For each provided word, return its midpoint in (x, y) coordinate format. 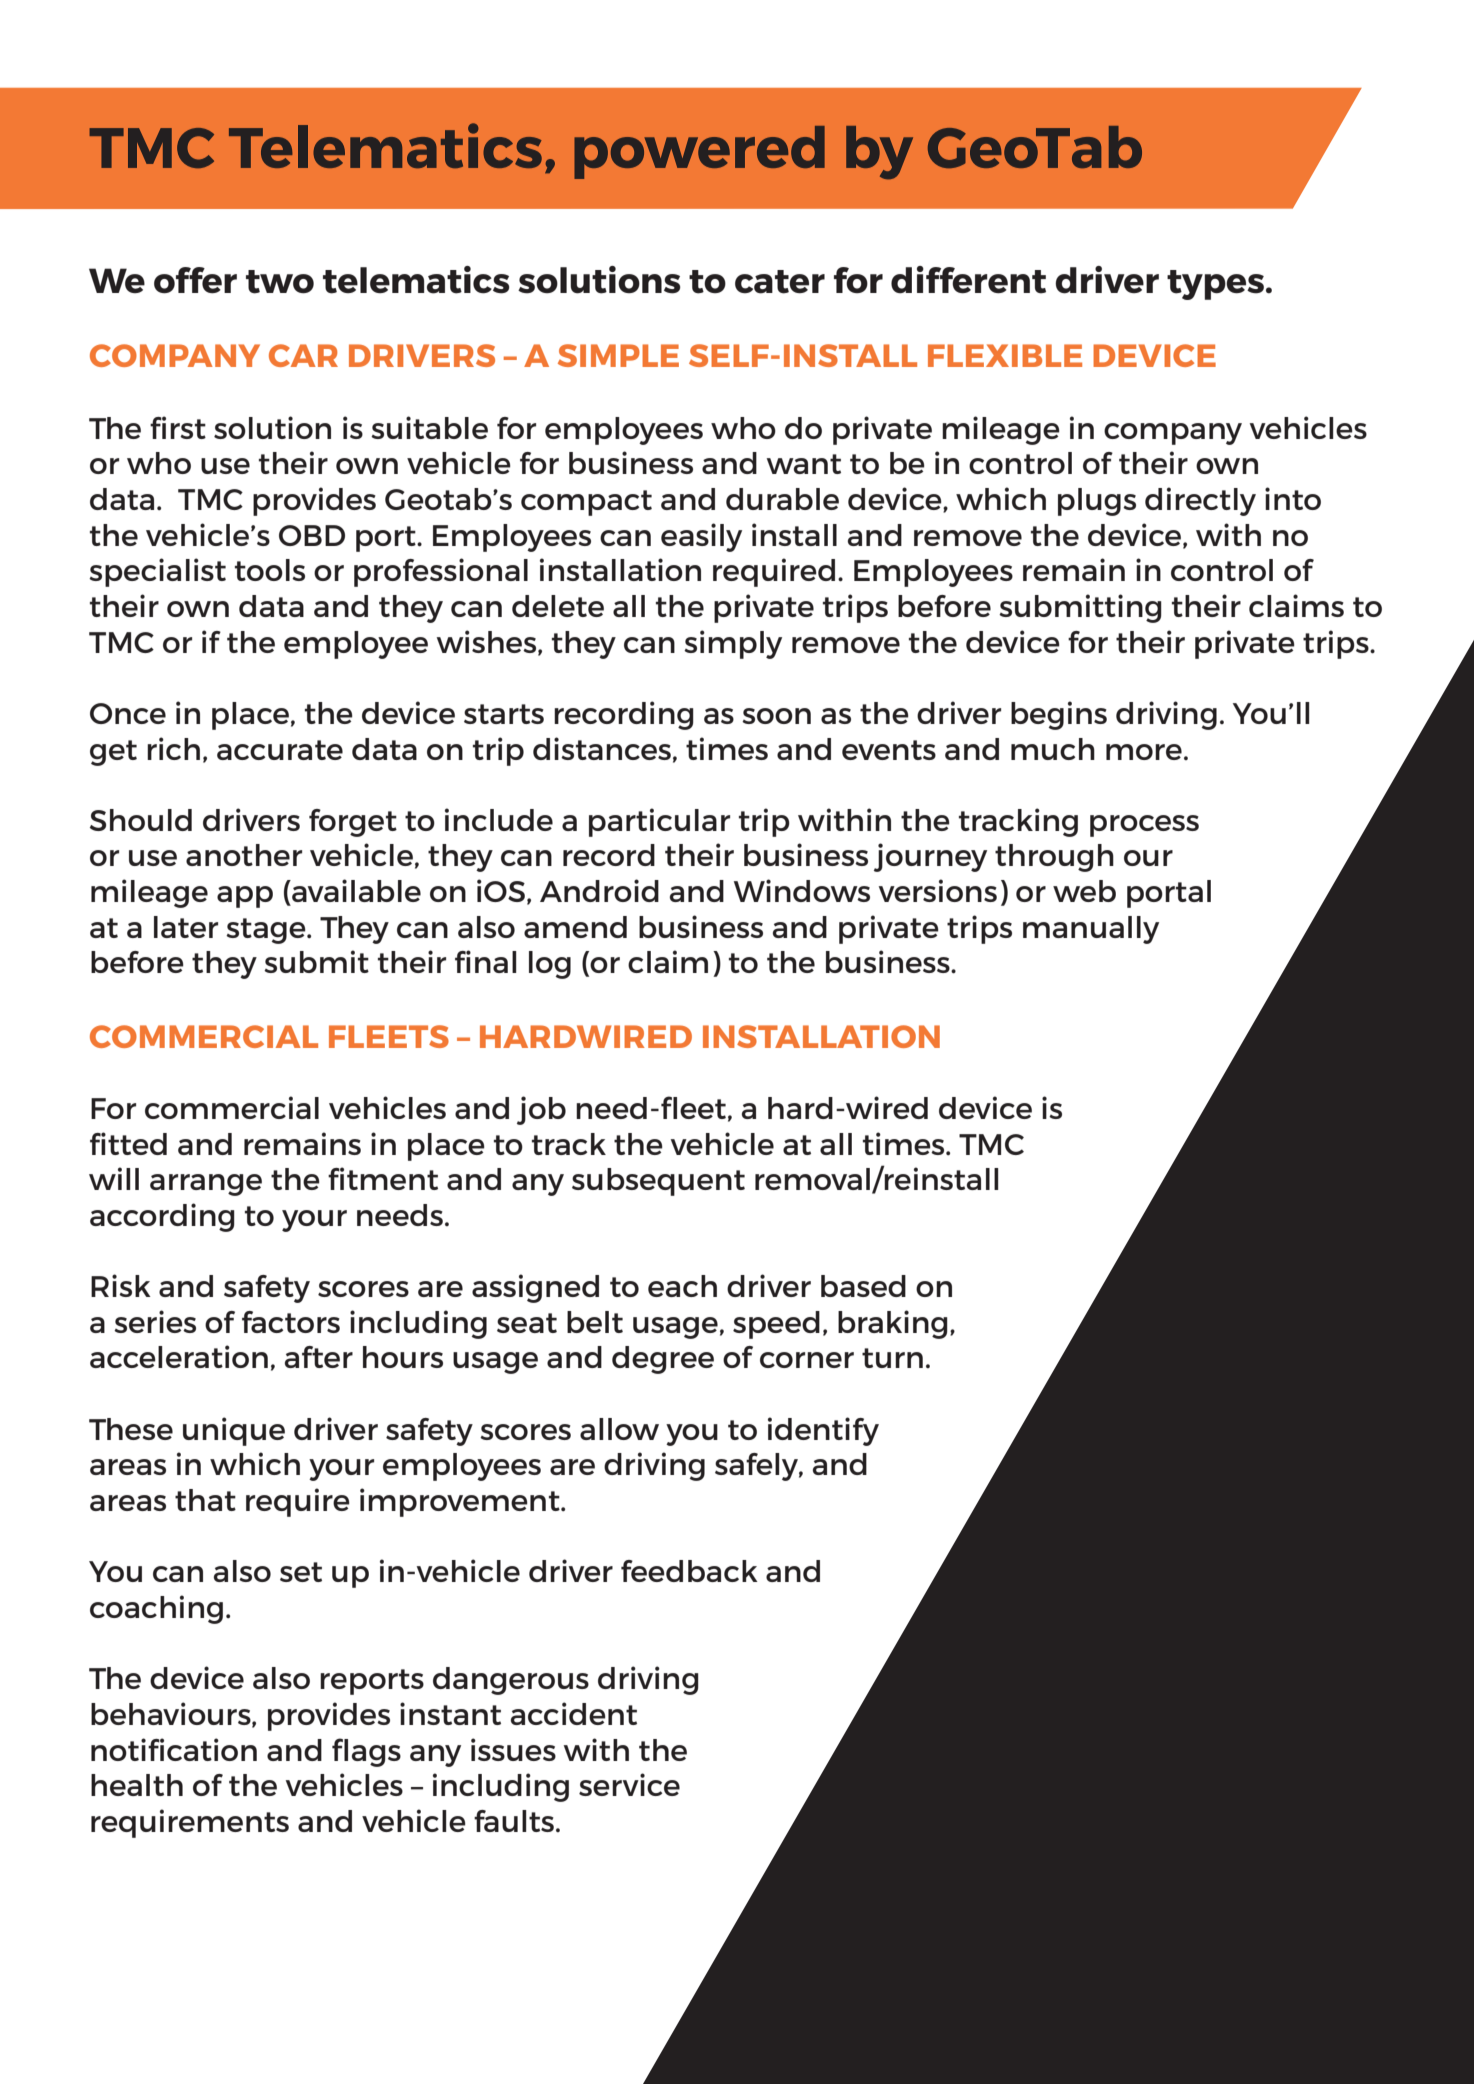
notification (174, 1749)
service (629, 1784)
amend (575, 927)
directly (1200, 501)
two (280, 282)
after (319, 1357)
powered (699, 152)
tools (270, 570)
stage (267, 931)
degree (663, 1360)
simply (733, 644)
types (1215, 285)
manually (1091, 930)
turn (892, 1358)
